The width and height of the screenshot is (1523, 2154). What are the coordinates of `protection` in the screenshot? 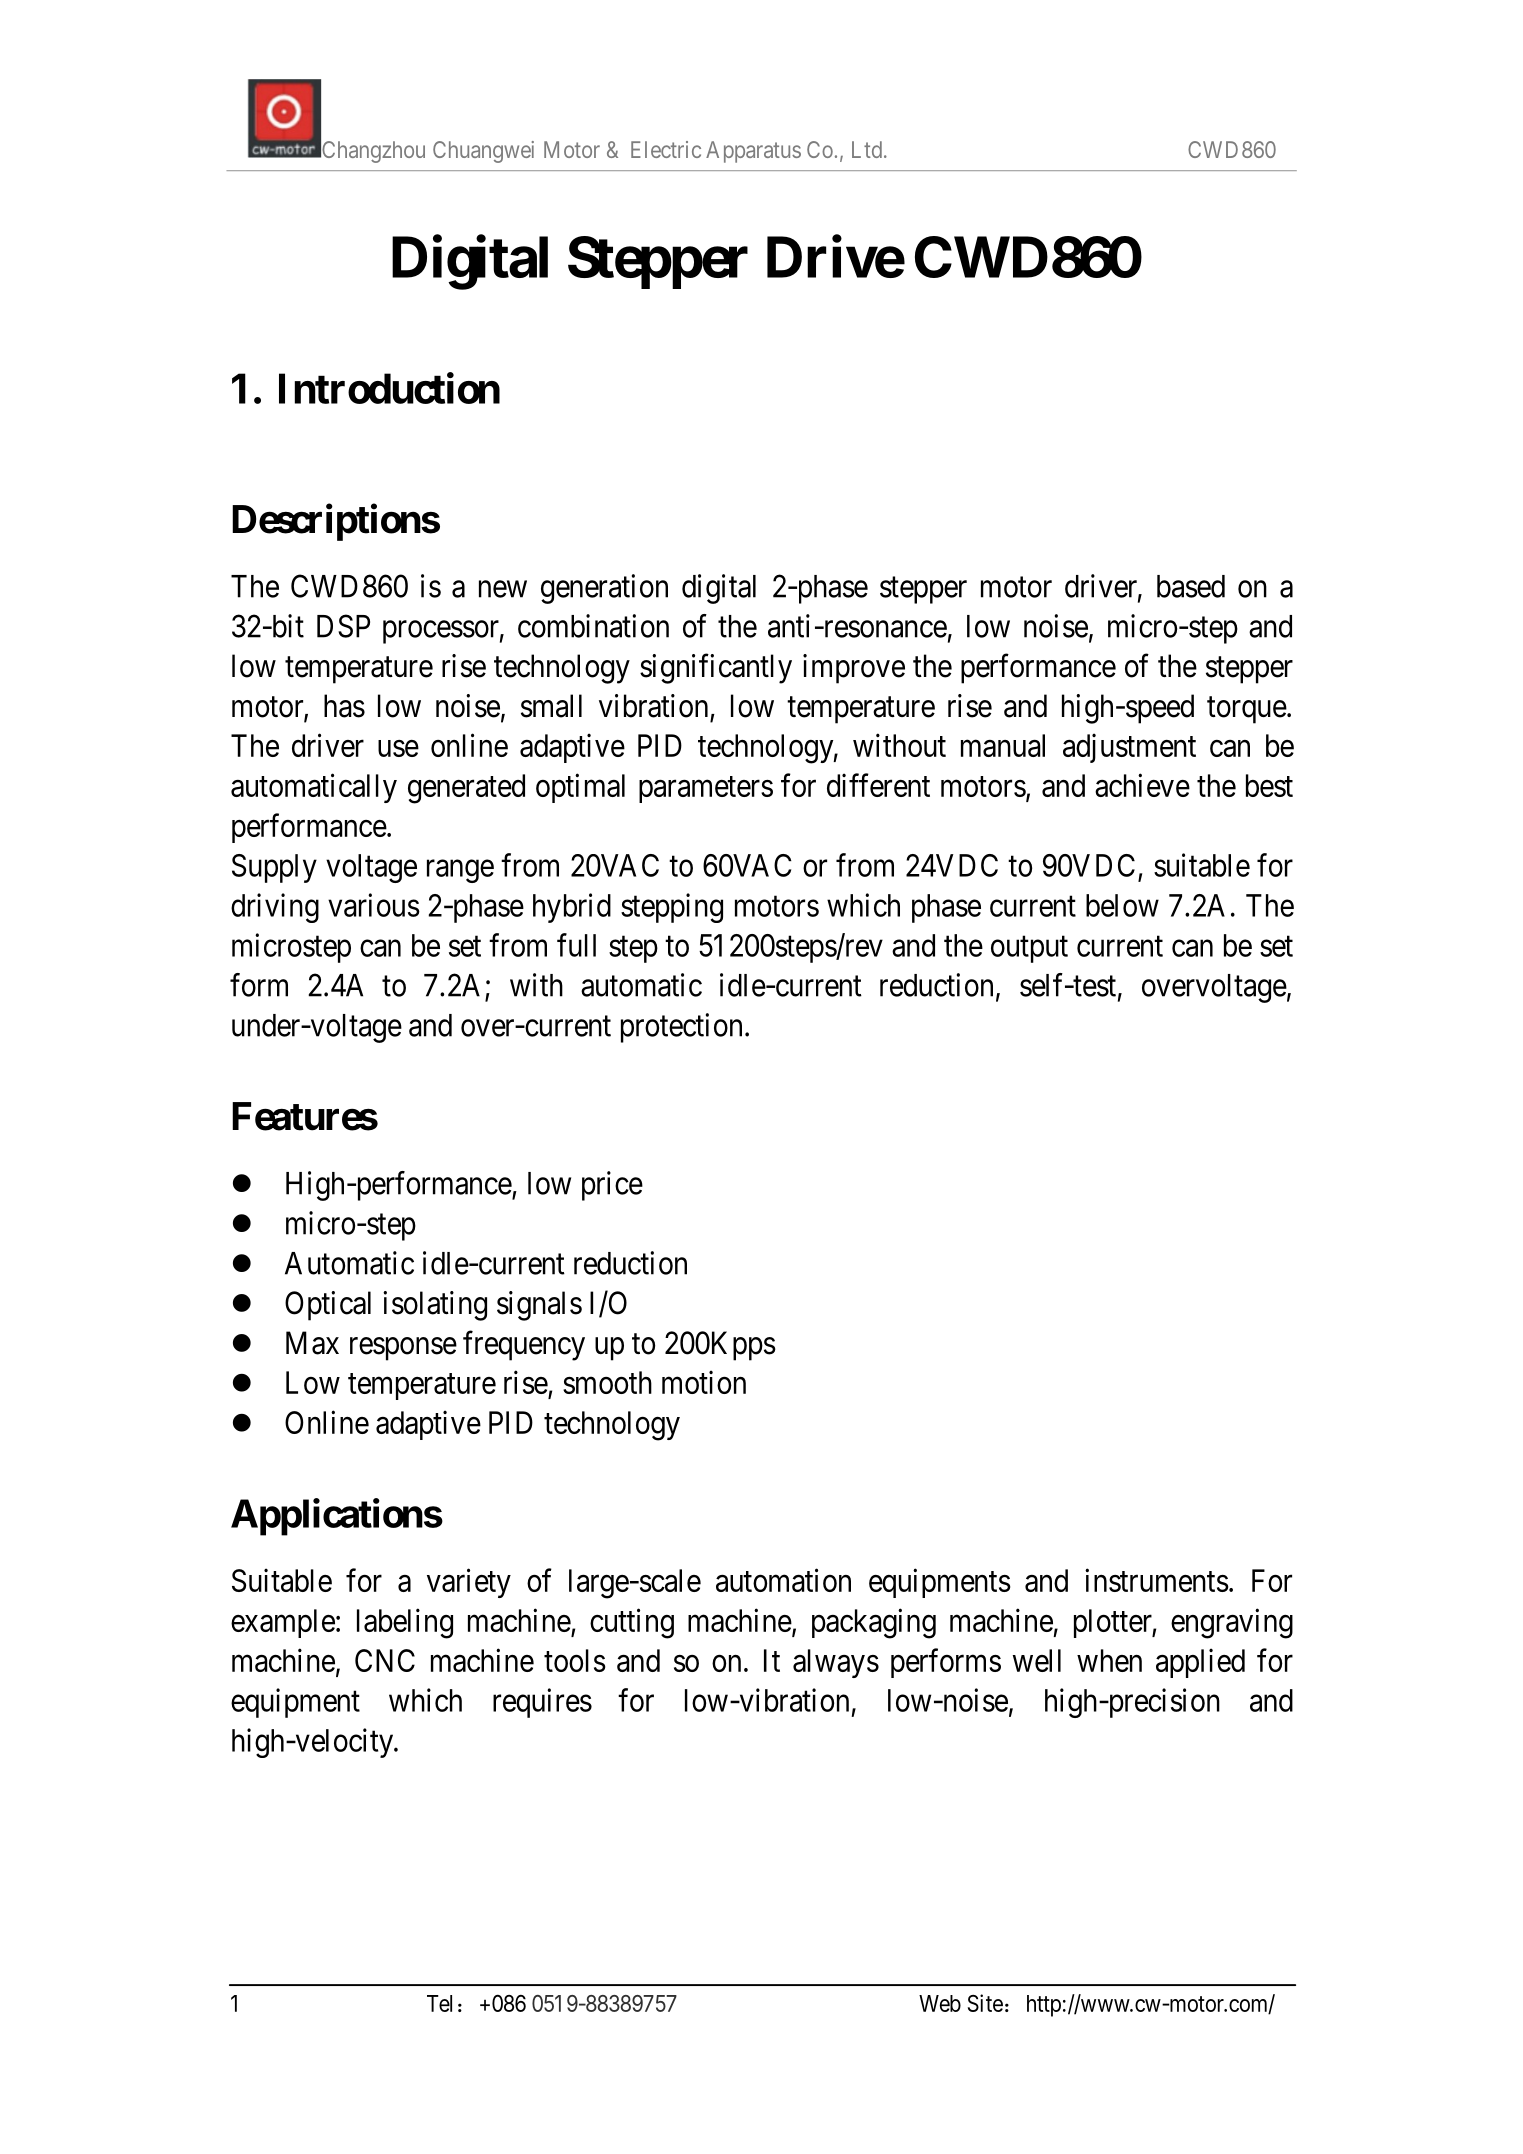 It's located at (681, 1028).
